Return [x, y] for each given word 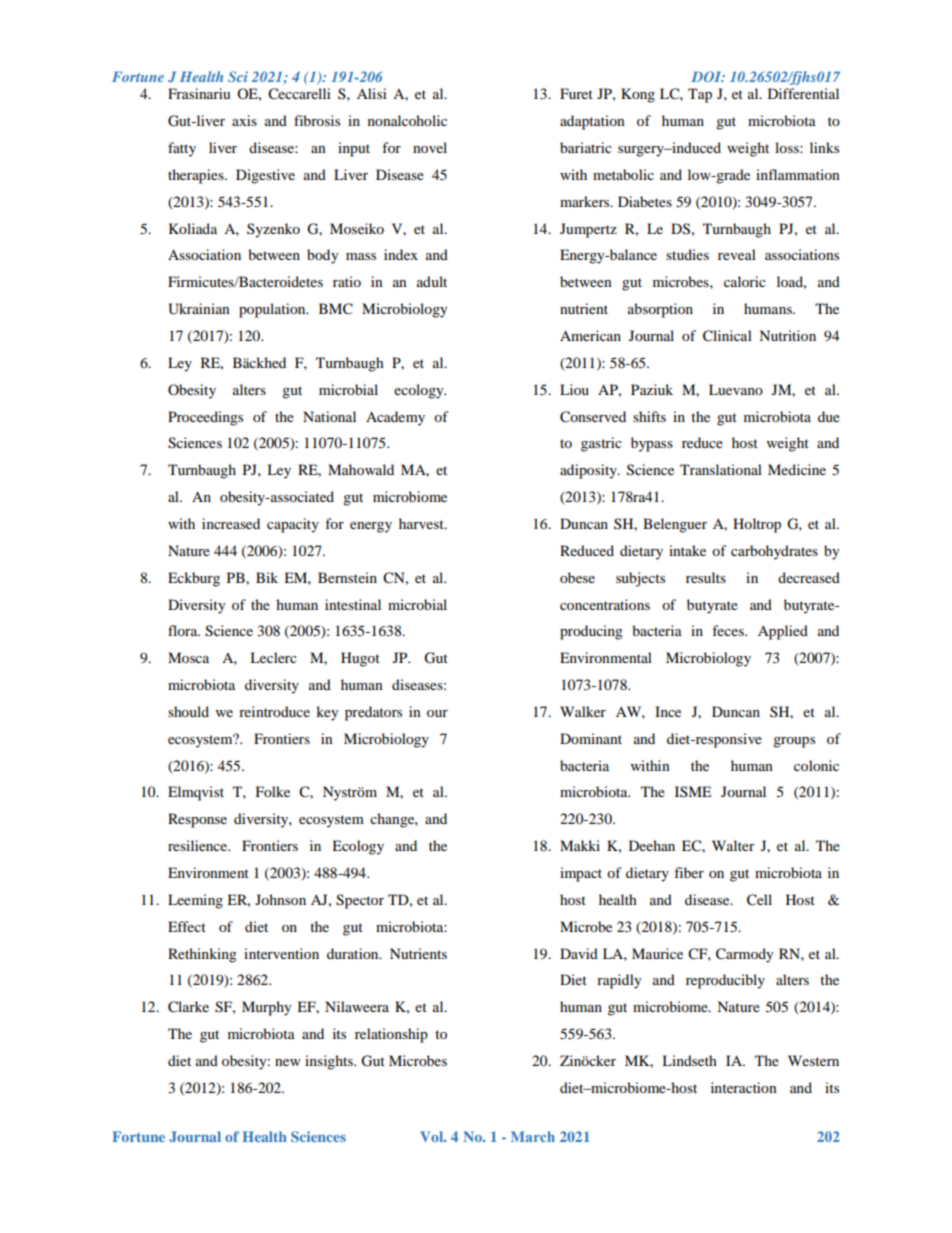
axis [244, 120]
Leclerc [273, 657]
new [288, 1062]
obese [577, 577]
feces [729, 630]
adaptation [592, 122]
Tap [700, 95]
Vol [432, 1136]
